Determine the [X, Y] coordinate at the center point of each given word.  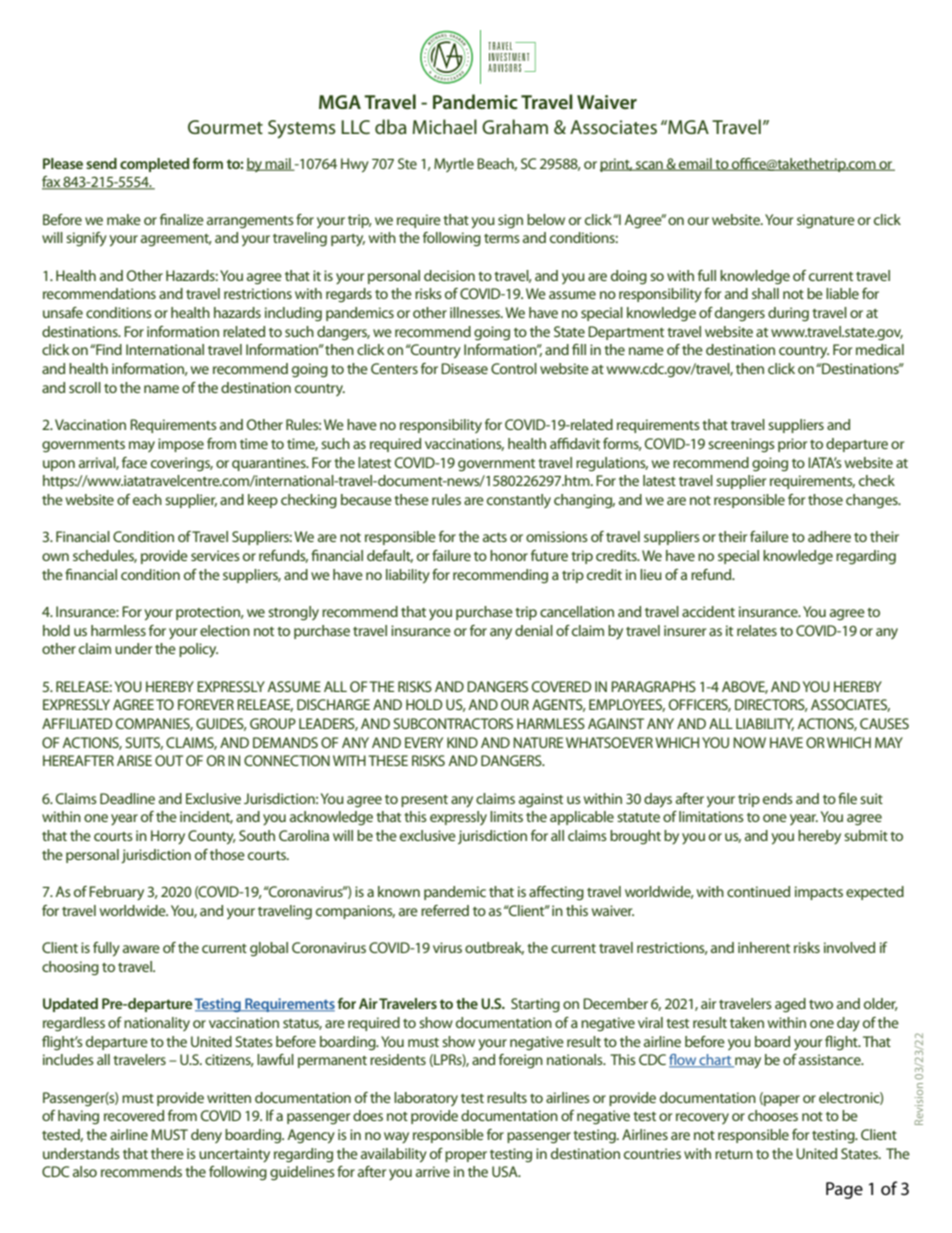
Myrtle [454, 165]
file [847, 798]
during [788, 314]
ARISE [134, 760]
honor [509, 555]
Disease [464, 368]
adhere [829, 536]
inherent [764, 947]
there [167, 1153]
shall [765, 293]
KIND [462, 742]
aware [141, 949]
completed [154, 165]
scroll [85, 387]
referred [445, 910]
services [215, 555]
